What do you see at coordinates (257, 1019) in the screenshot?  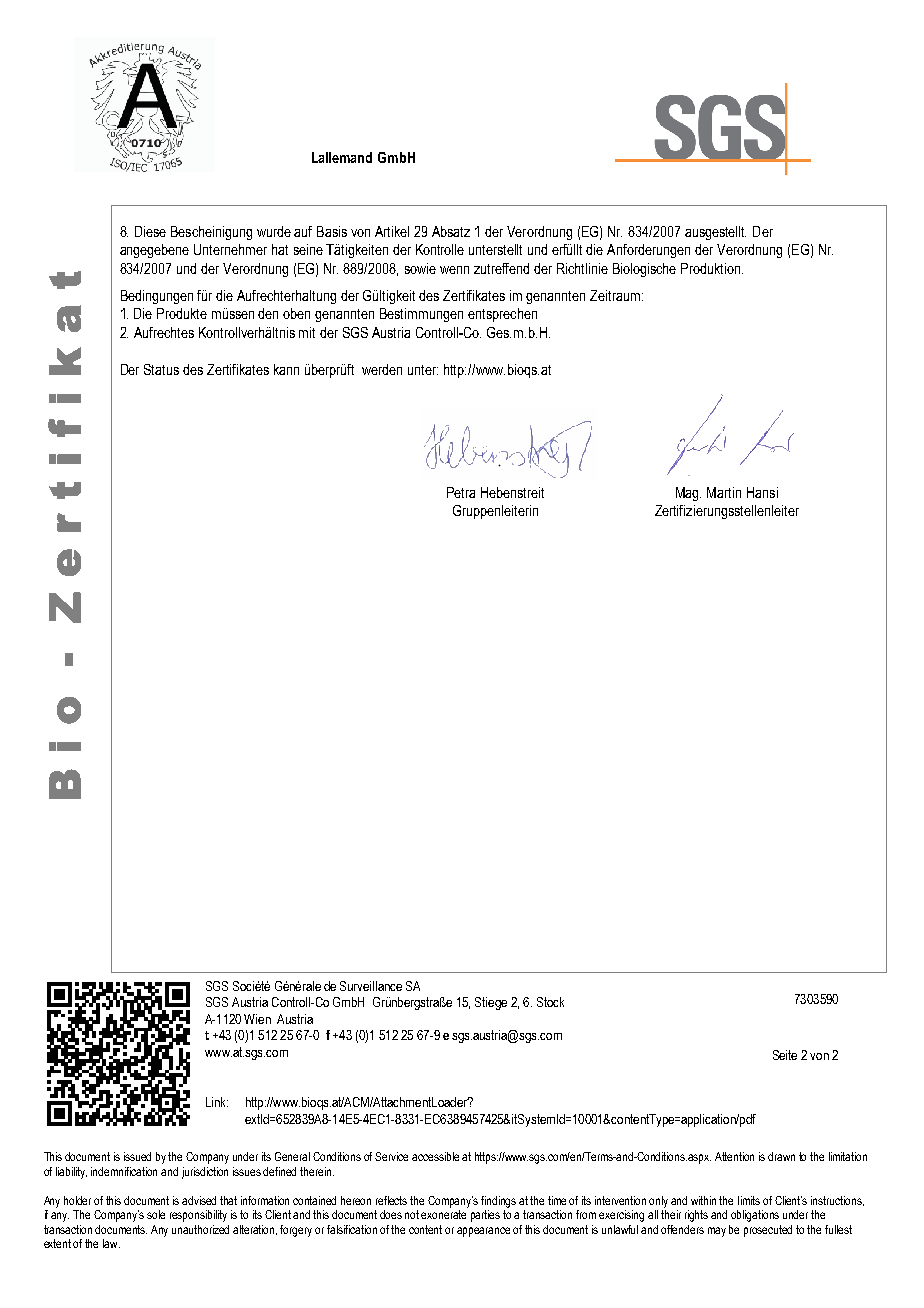 I see `Wien` at bounding box center [257, 1019].
